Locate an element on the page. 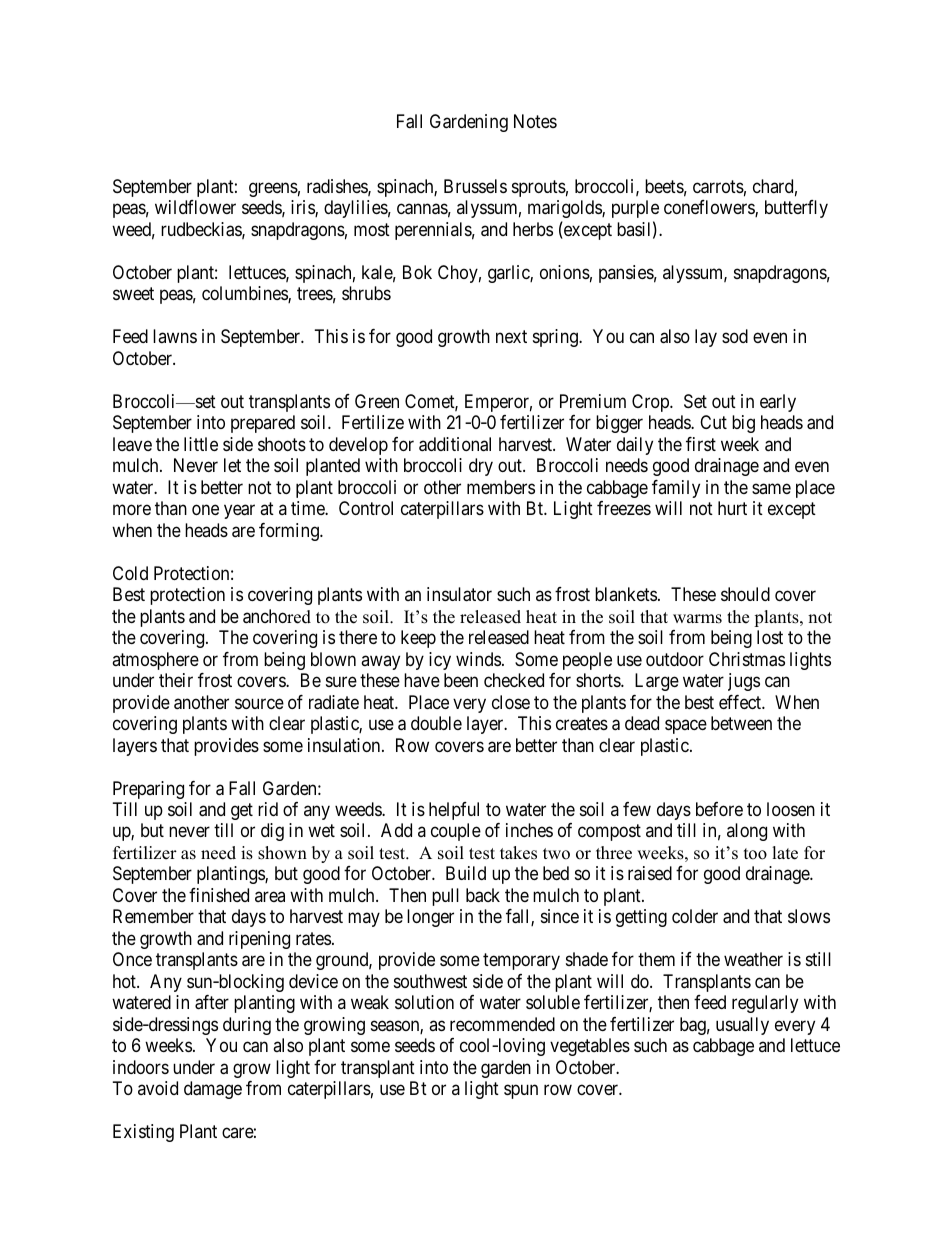 This document has height=1233, width=952. Cut is located at coordinates (713, 422).
